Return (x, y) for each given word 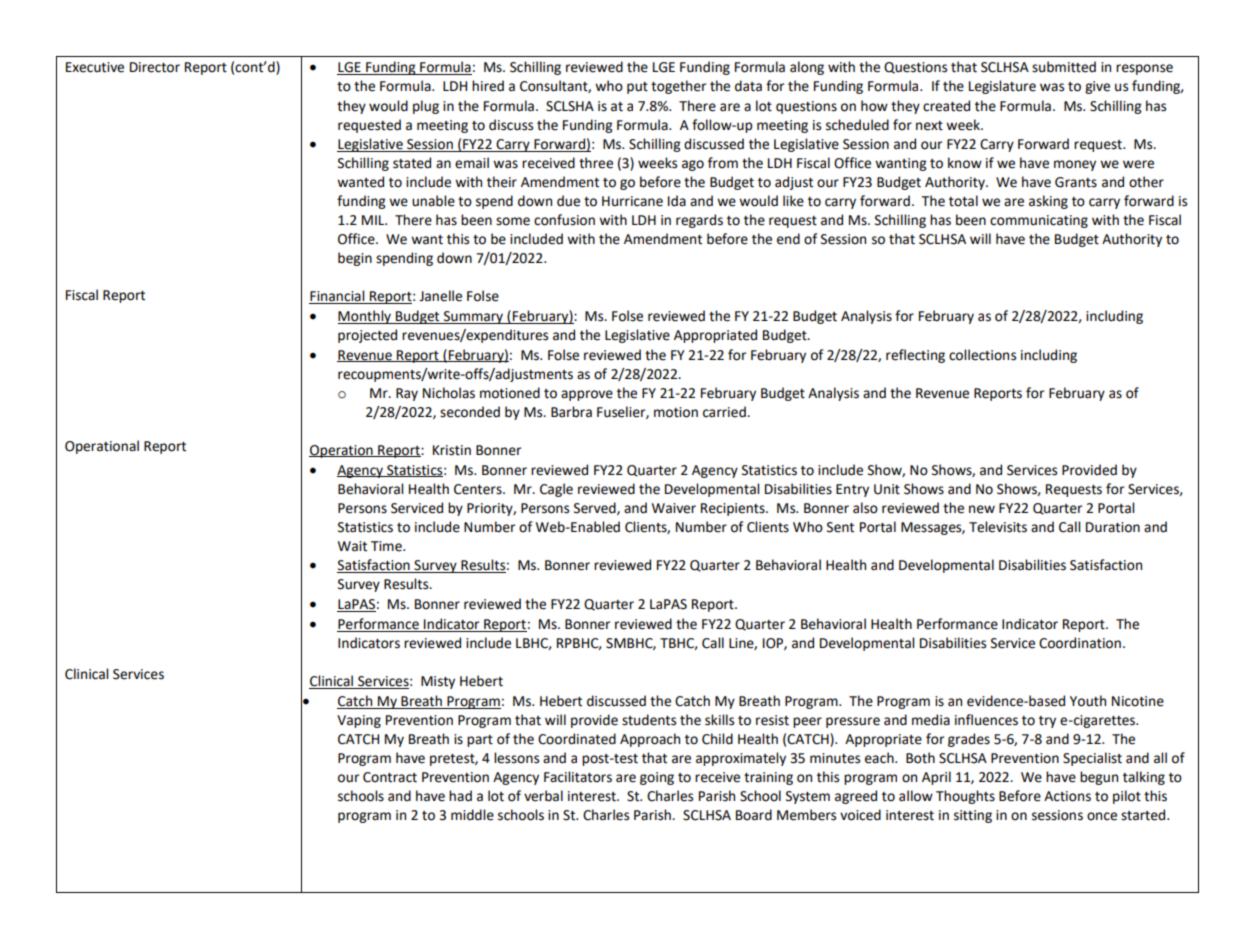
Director (155, 67)
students (649, 720)
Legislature (1002, 87)
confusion (564, 220)
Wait (352, 546)
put (637, 88)
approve (587, 395)
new (982, 509)
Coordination (1080, 643)
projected (367, 336)
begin (355, 259)
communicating (1039, 221)
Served (596, 508)
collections (982, 355)
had (460, 796)
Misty (438, 682)
